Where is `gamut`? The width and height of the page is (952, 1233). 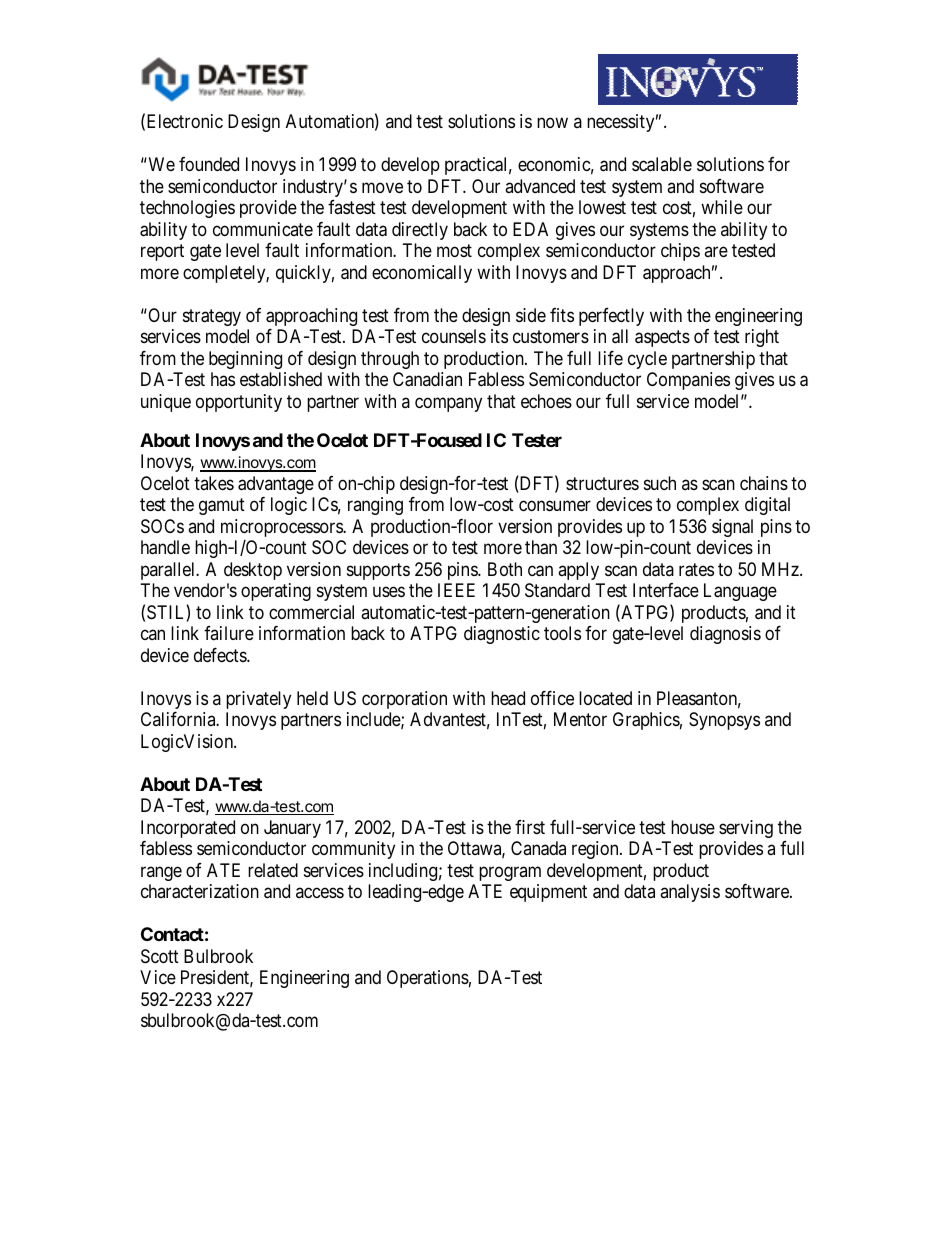 gamut is located at coordinates (222, 507).
